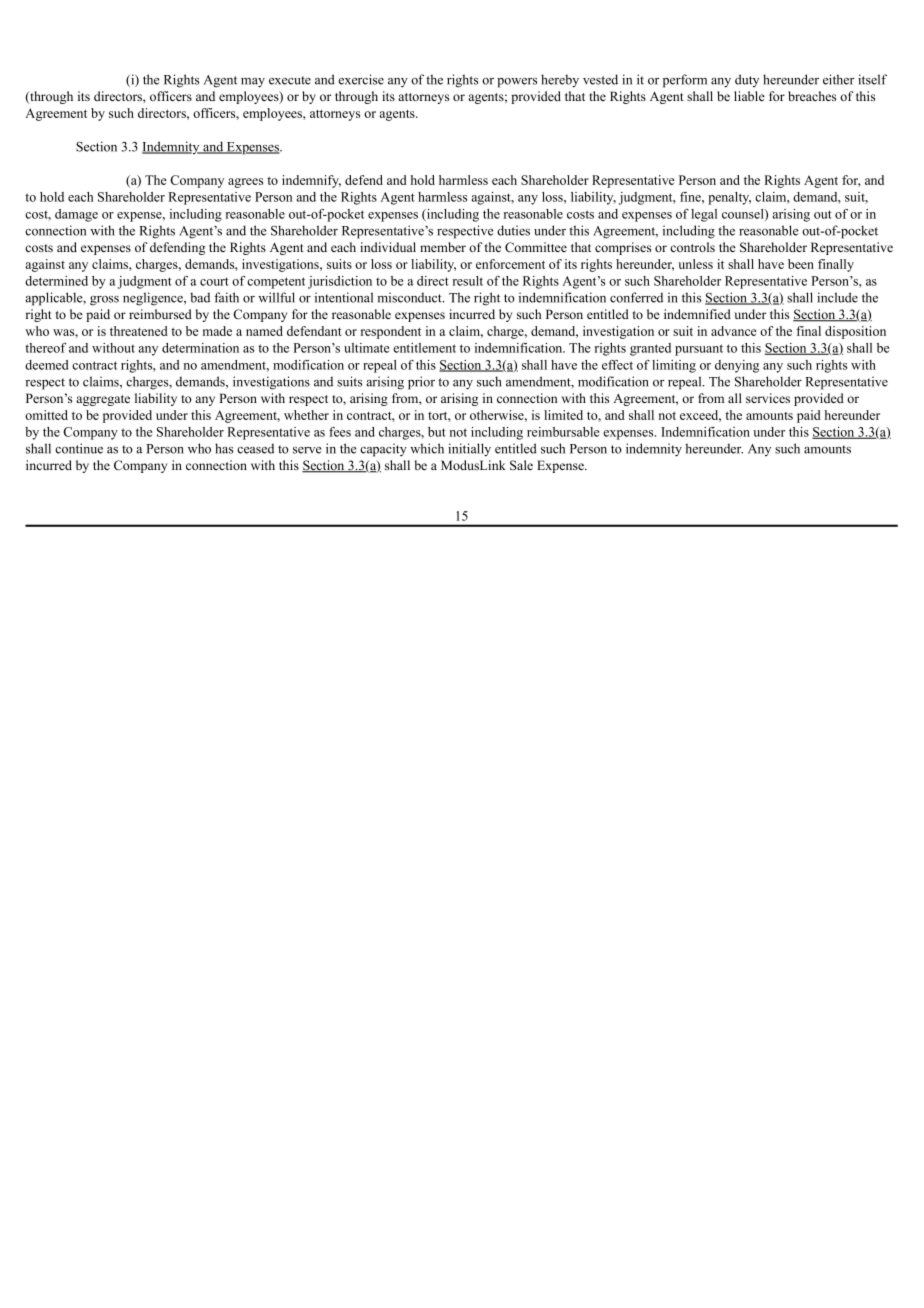  Describe the element at coordinates (563, 432) in the screenshot. I see `reimbursable` at that location.
